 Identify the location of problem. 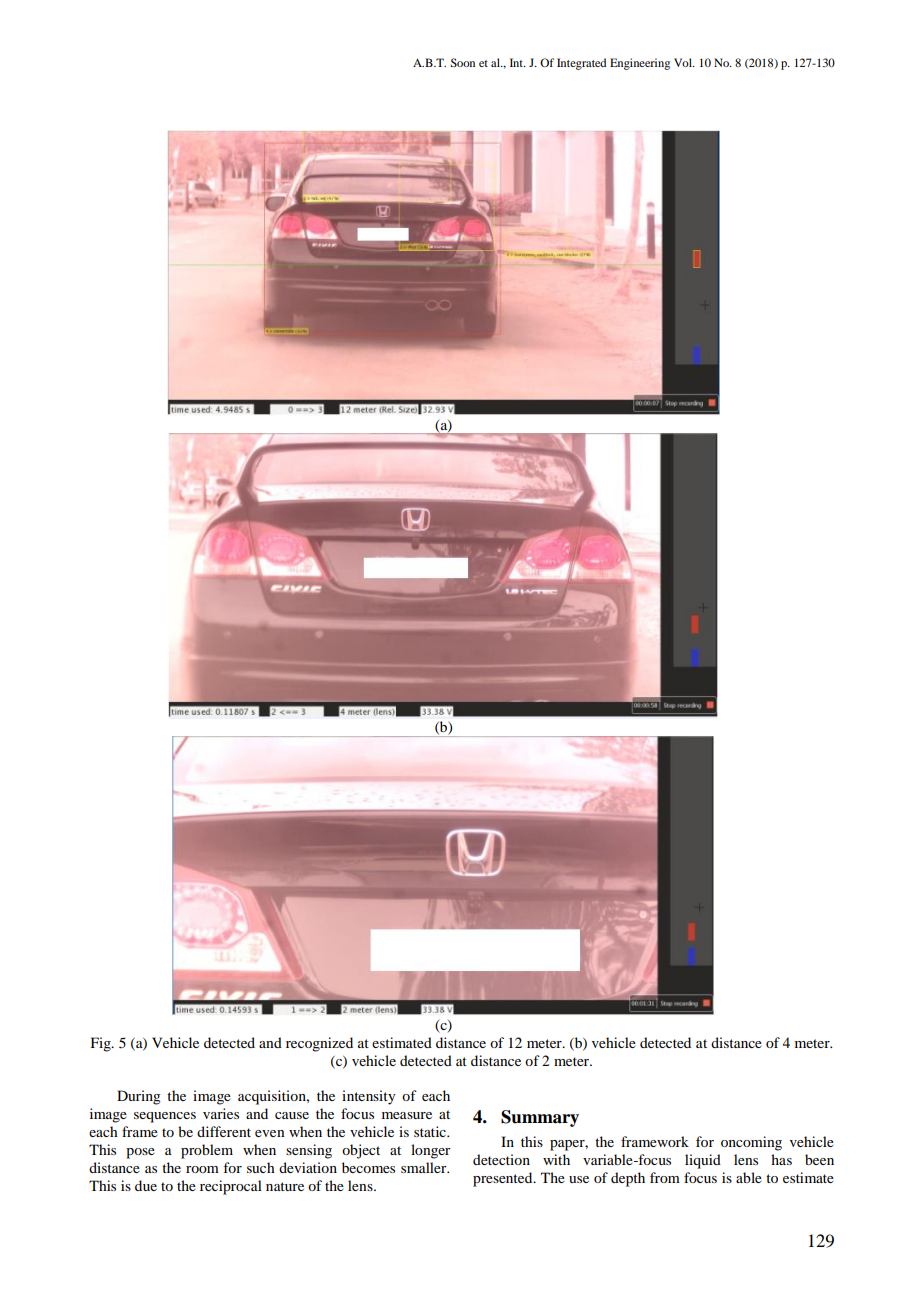
(207, 1151).
